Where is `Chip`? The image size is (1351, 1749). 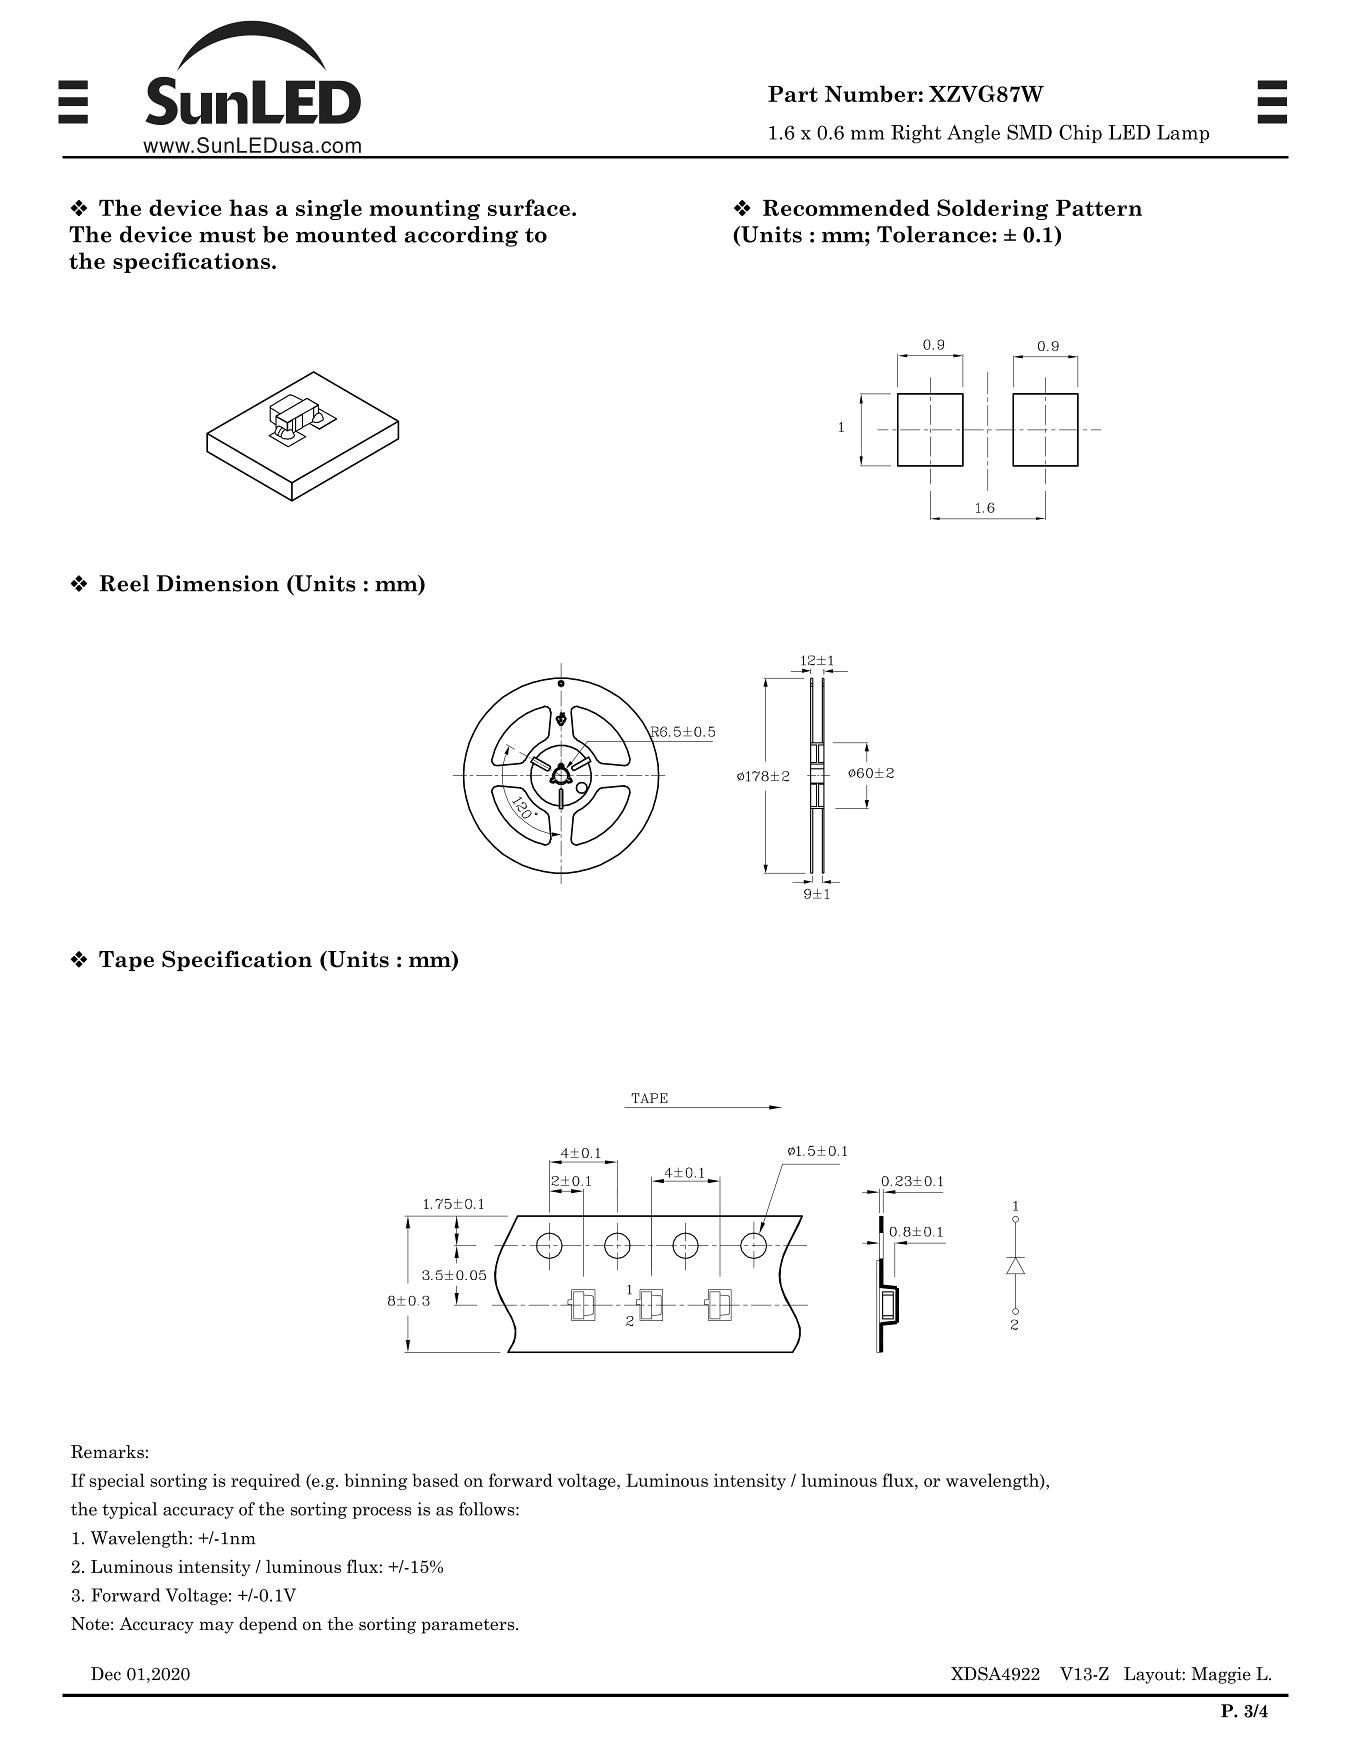 Chip is located at coordinates (1080, 133).
